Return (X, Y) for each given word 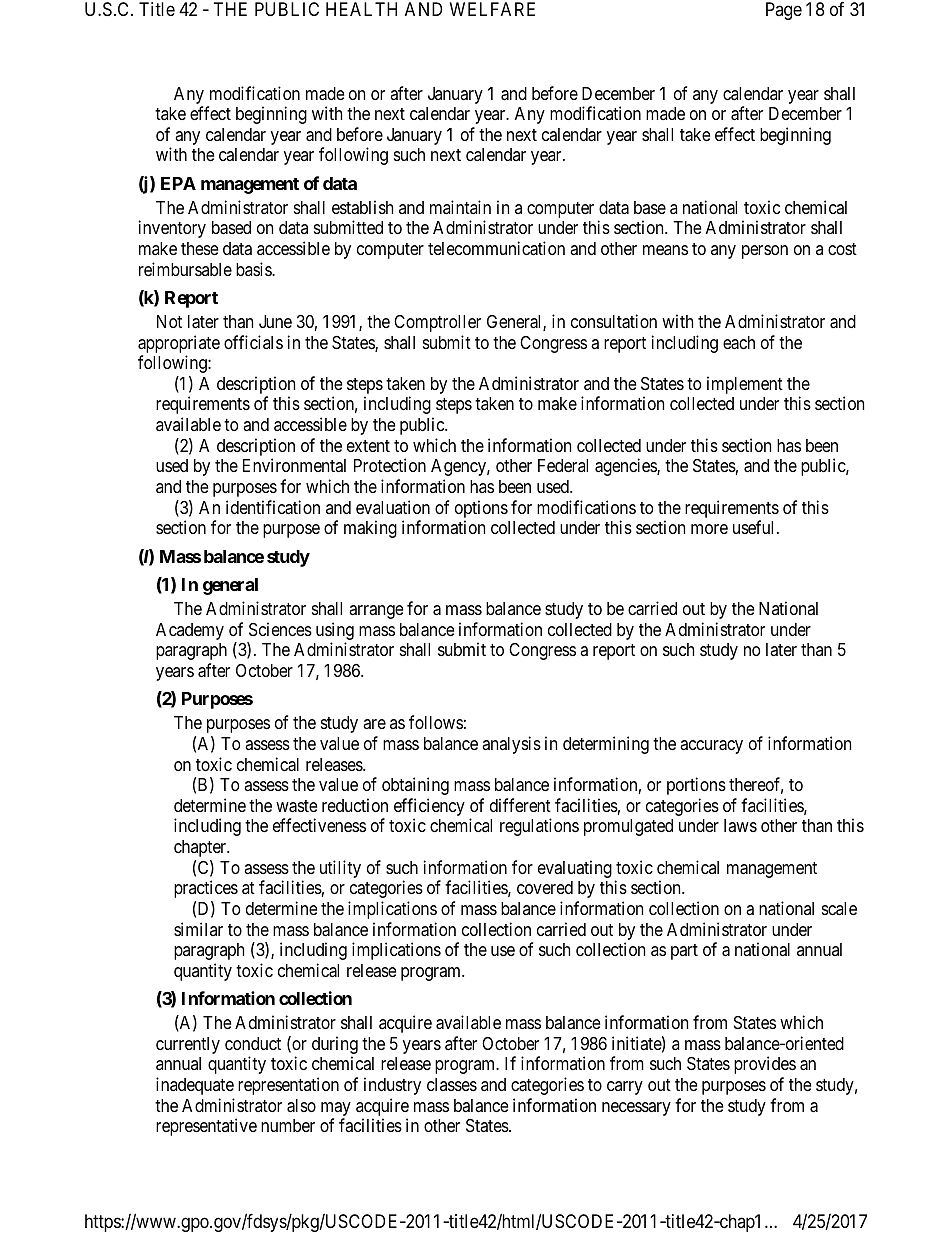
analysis (511, 745)
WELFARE (492, 9)
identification (273, 507)
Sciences (280, 629)
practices (206, 889)
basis (254, 269)
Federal (563, 465)
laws (740, 825)
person (765, 252)
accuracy (711, 747)
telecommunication (496, 248)
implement (745, 385)
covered (545, 887)
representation (288, 1086)
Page (784, 11)
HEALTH (361, 9)
